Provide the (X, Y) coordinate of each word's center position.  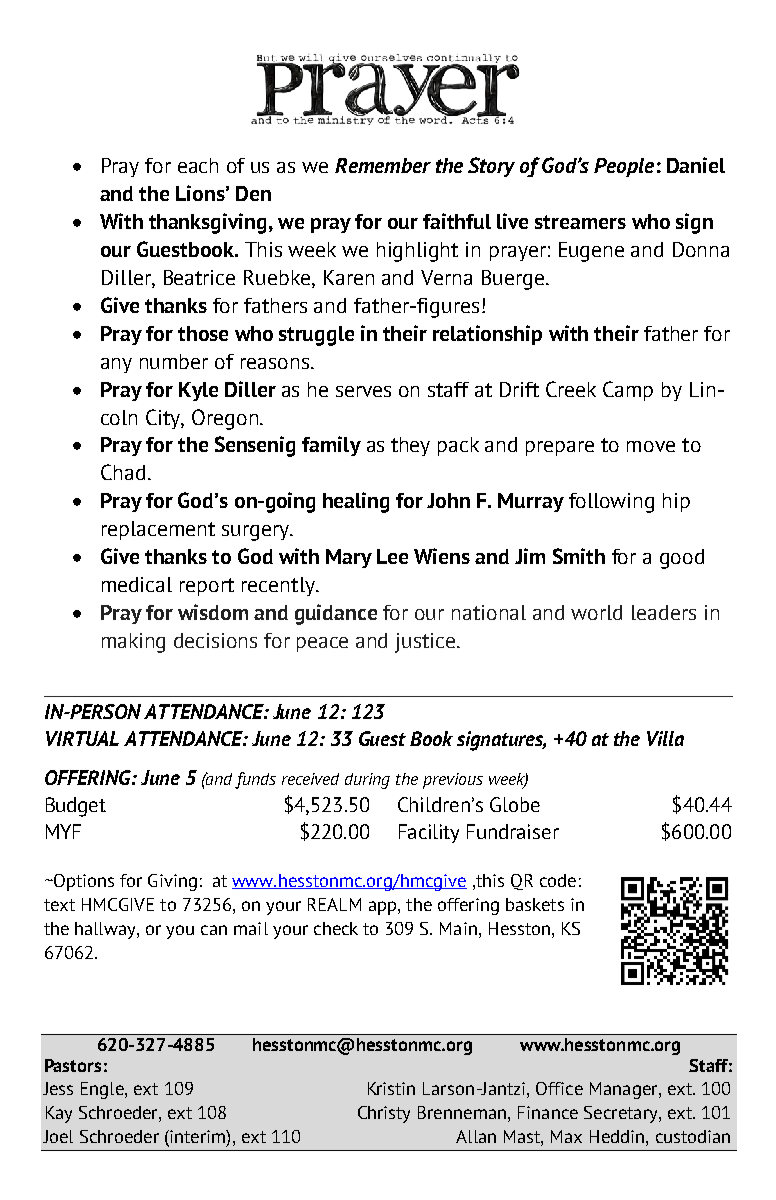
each (198, 165)
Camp (628, 391)
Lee (392, 556)
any (116, 365)
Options (83, 882)
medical (137, 584)
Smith (579, 556)
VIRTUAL (82, 738)
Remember (383, 165)
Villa (665, 738)
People (624, 167)
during (367, 781)
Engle (103, 1090)
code (558, 880)
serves (363, 391)
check (336, 928)
